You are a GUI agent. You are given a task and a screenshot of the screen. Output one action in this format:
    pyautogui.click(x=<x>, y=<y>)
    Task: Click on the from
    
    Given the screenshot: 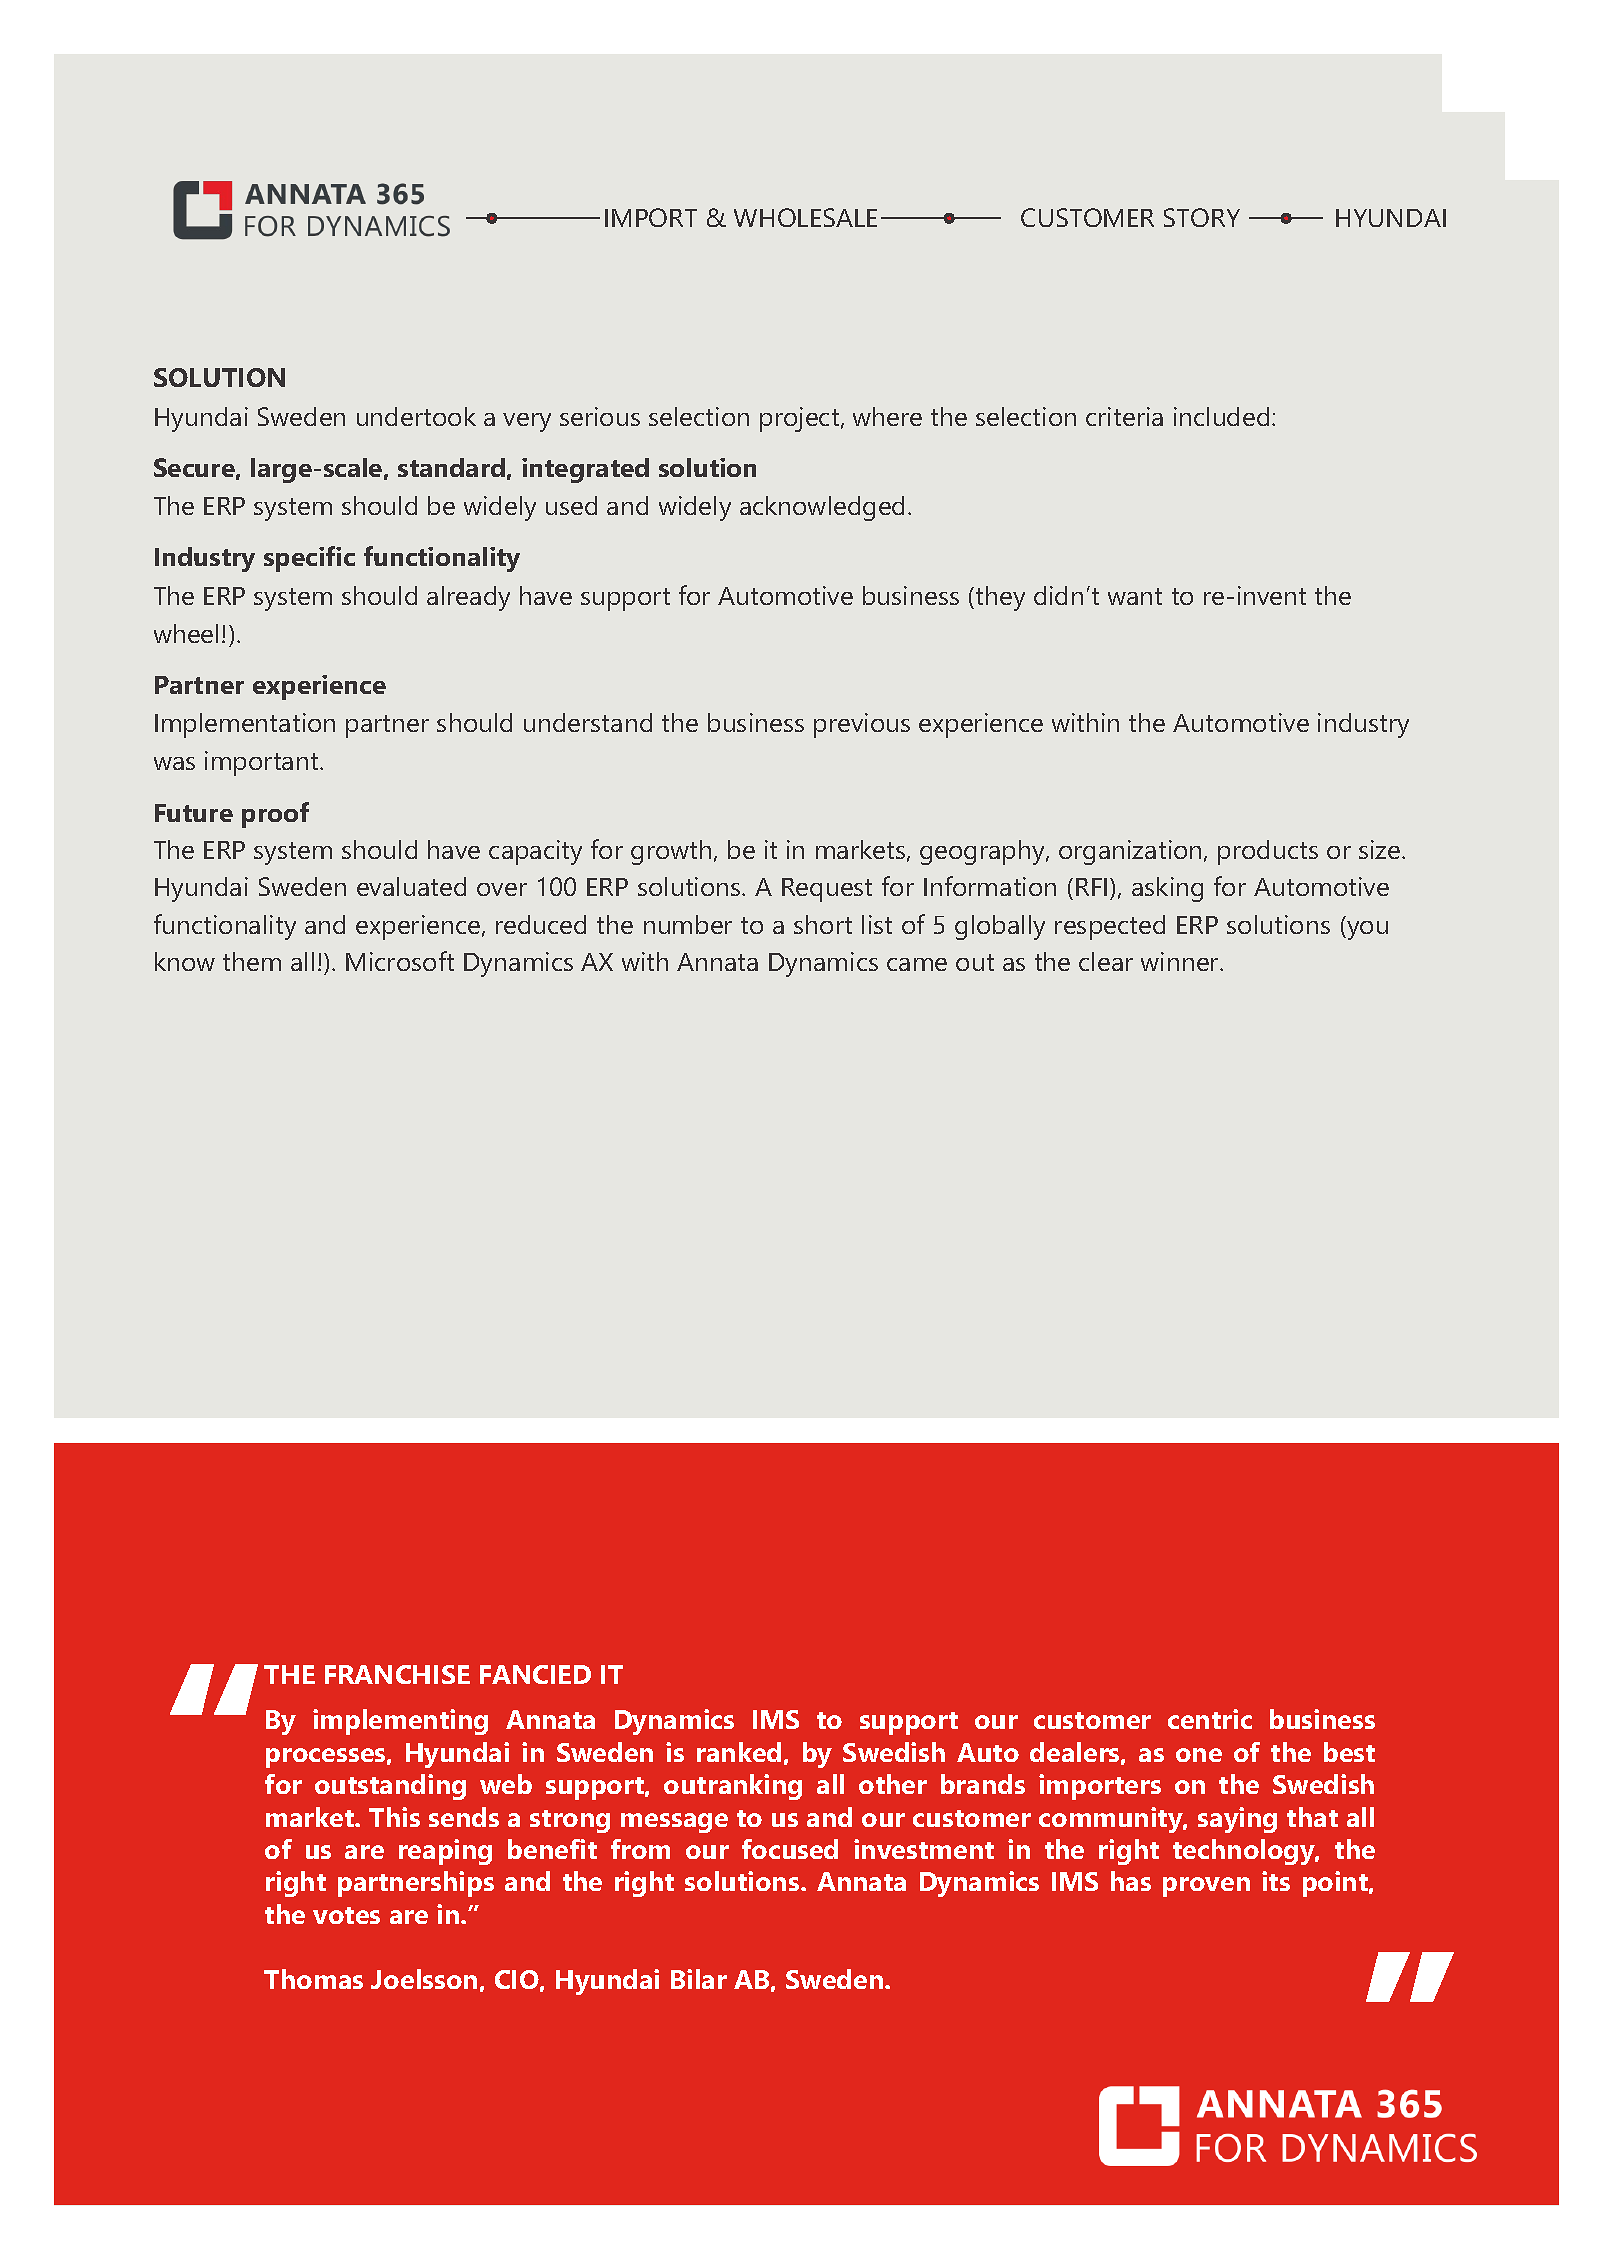 What is the action you would take?
    pyautogui.click(x=640, y=1849)
